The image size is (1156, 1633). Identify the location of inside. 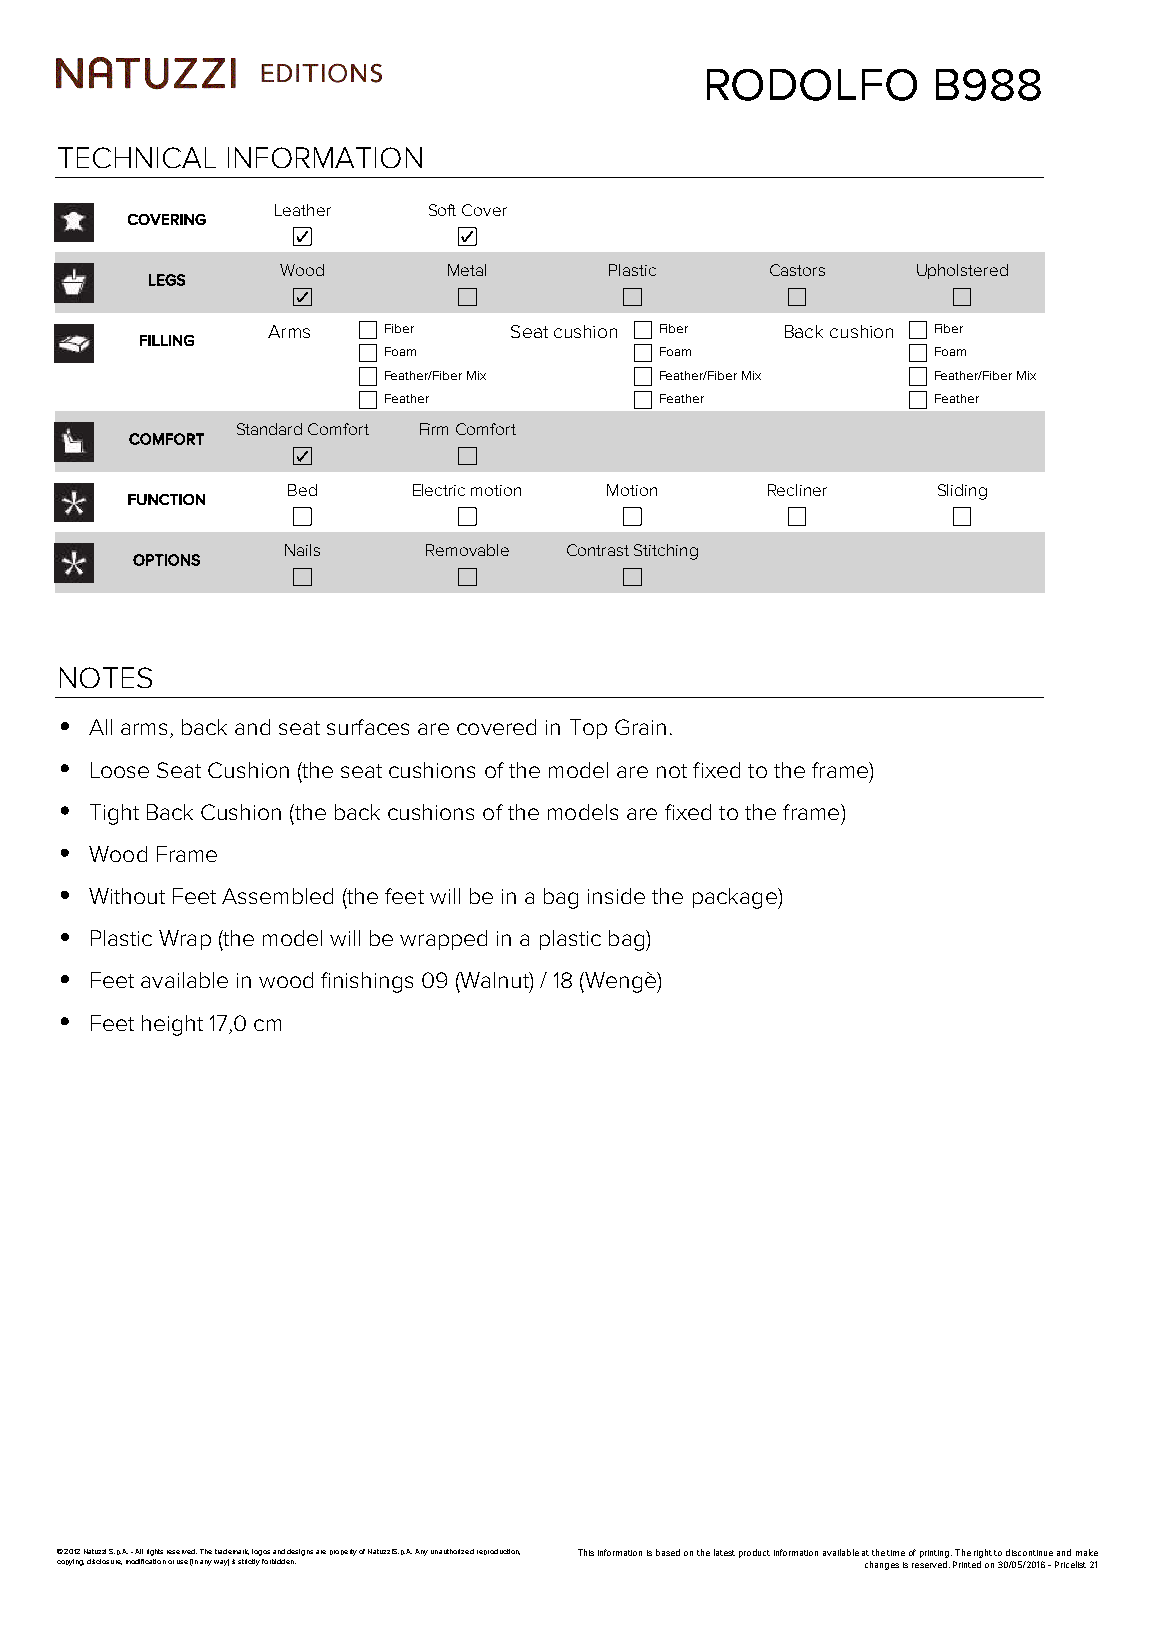
(616, 896).
